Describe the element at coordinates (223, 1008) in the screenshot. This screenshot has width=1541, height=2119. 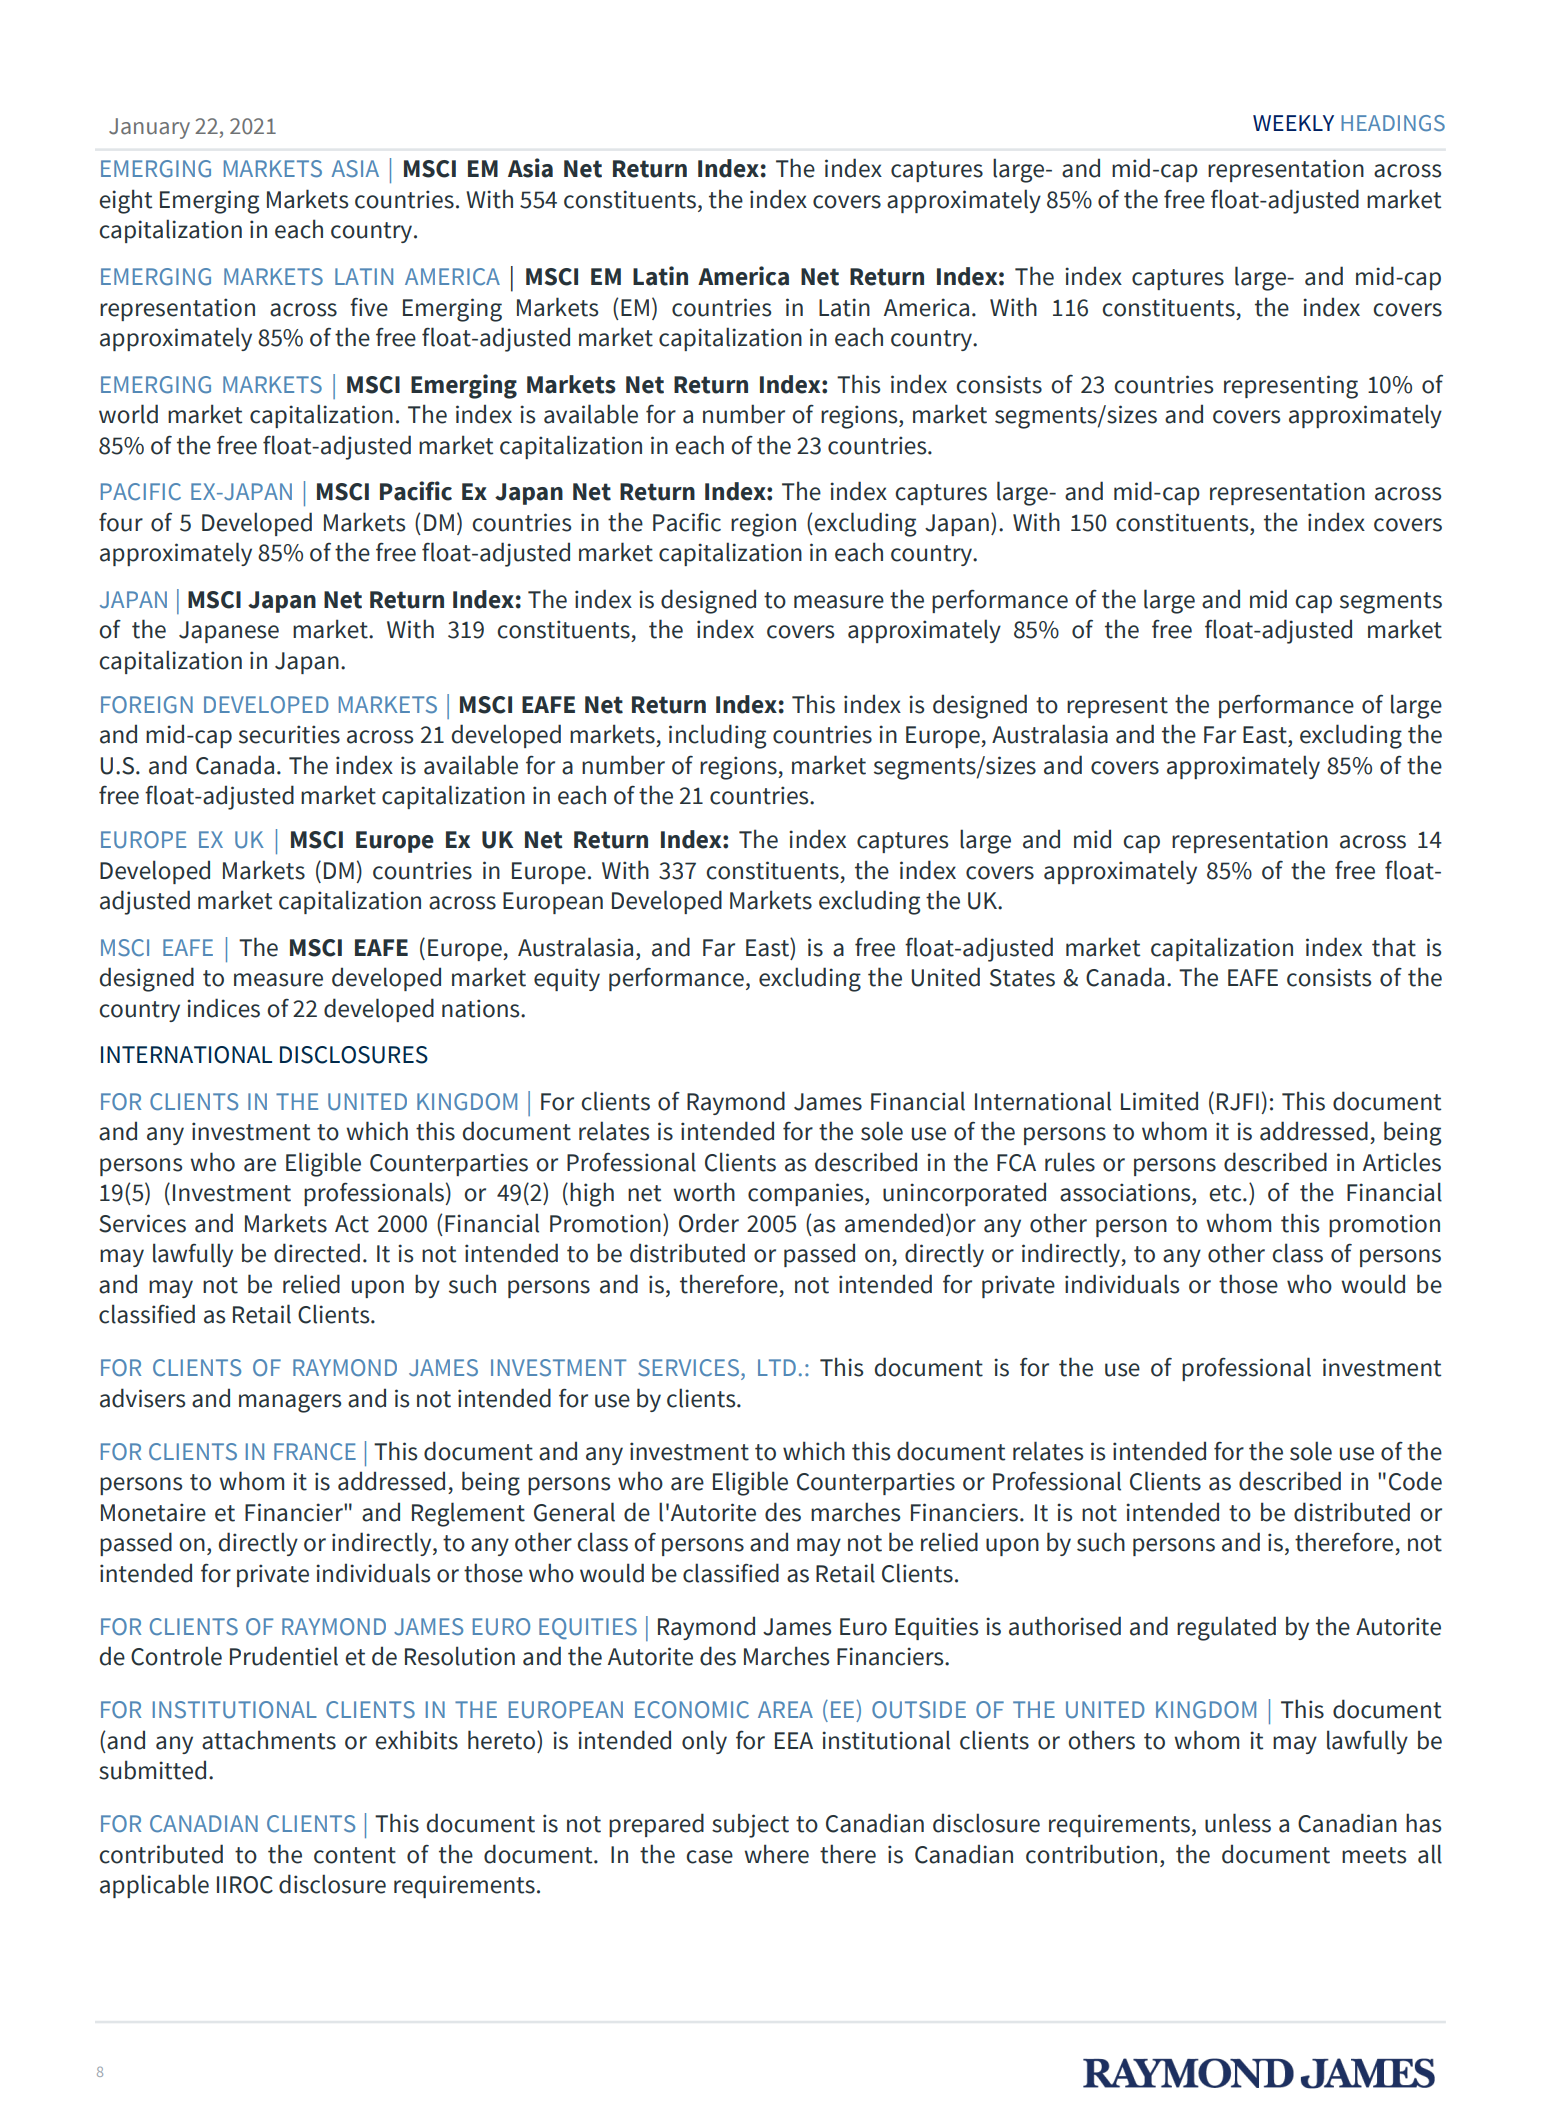
I see `indices` at that location.
